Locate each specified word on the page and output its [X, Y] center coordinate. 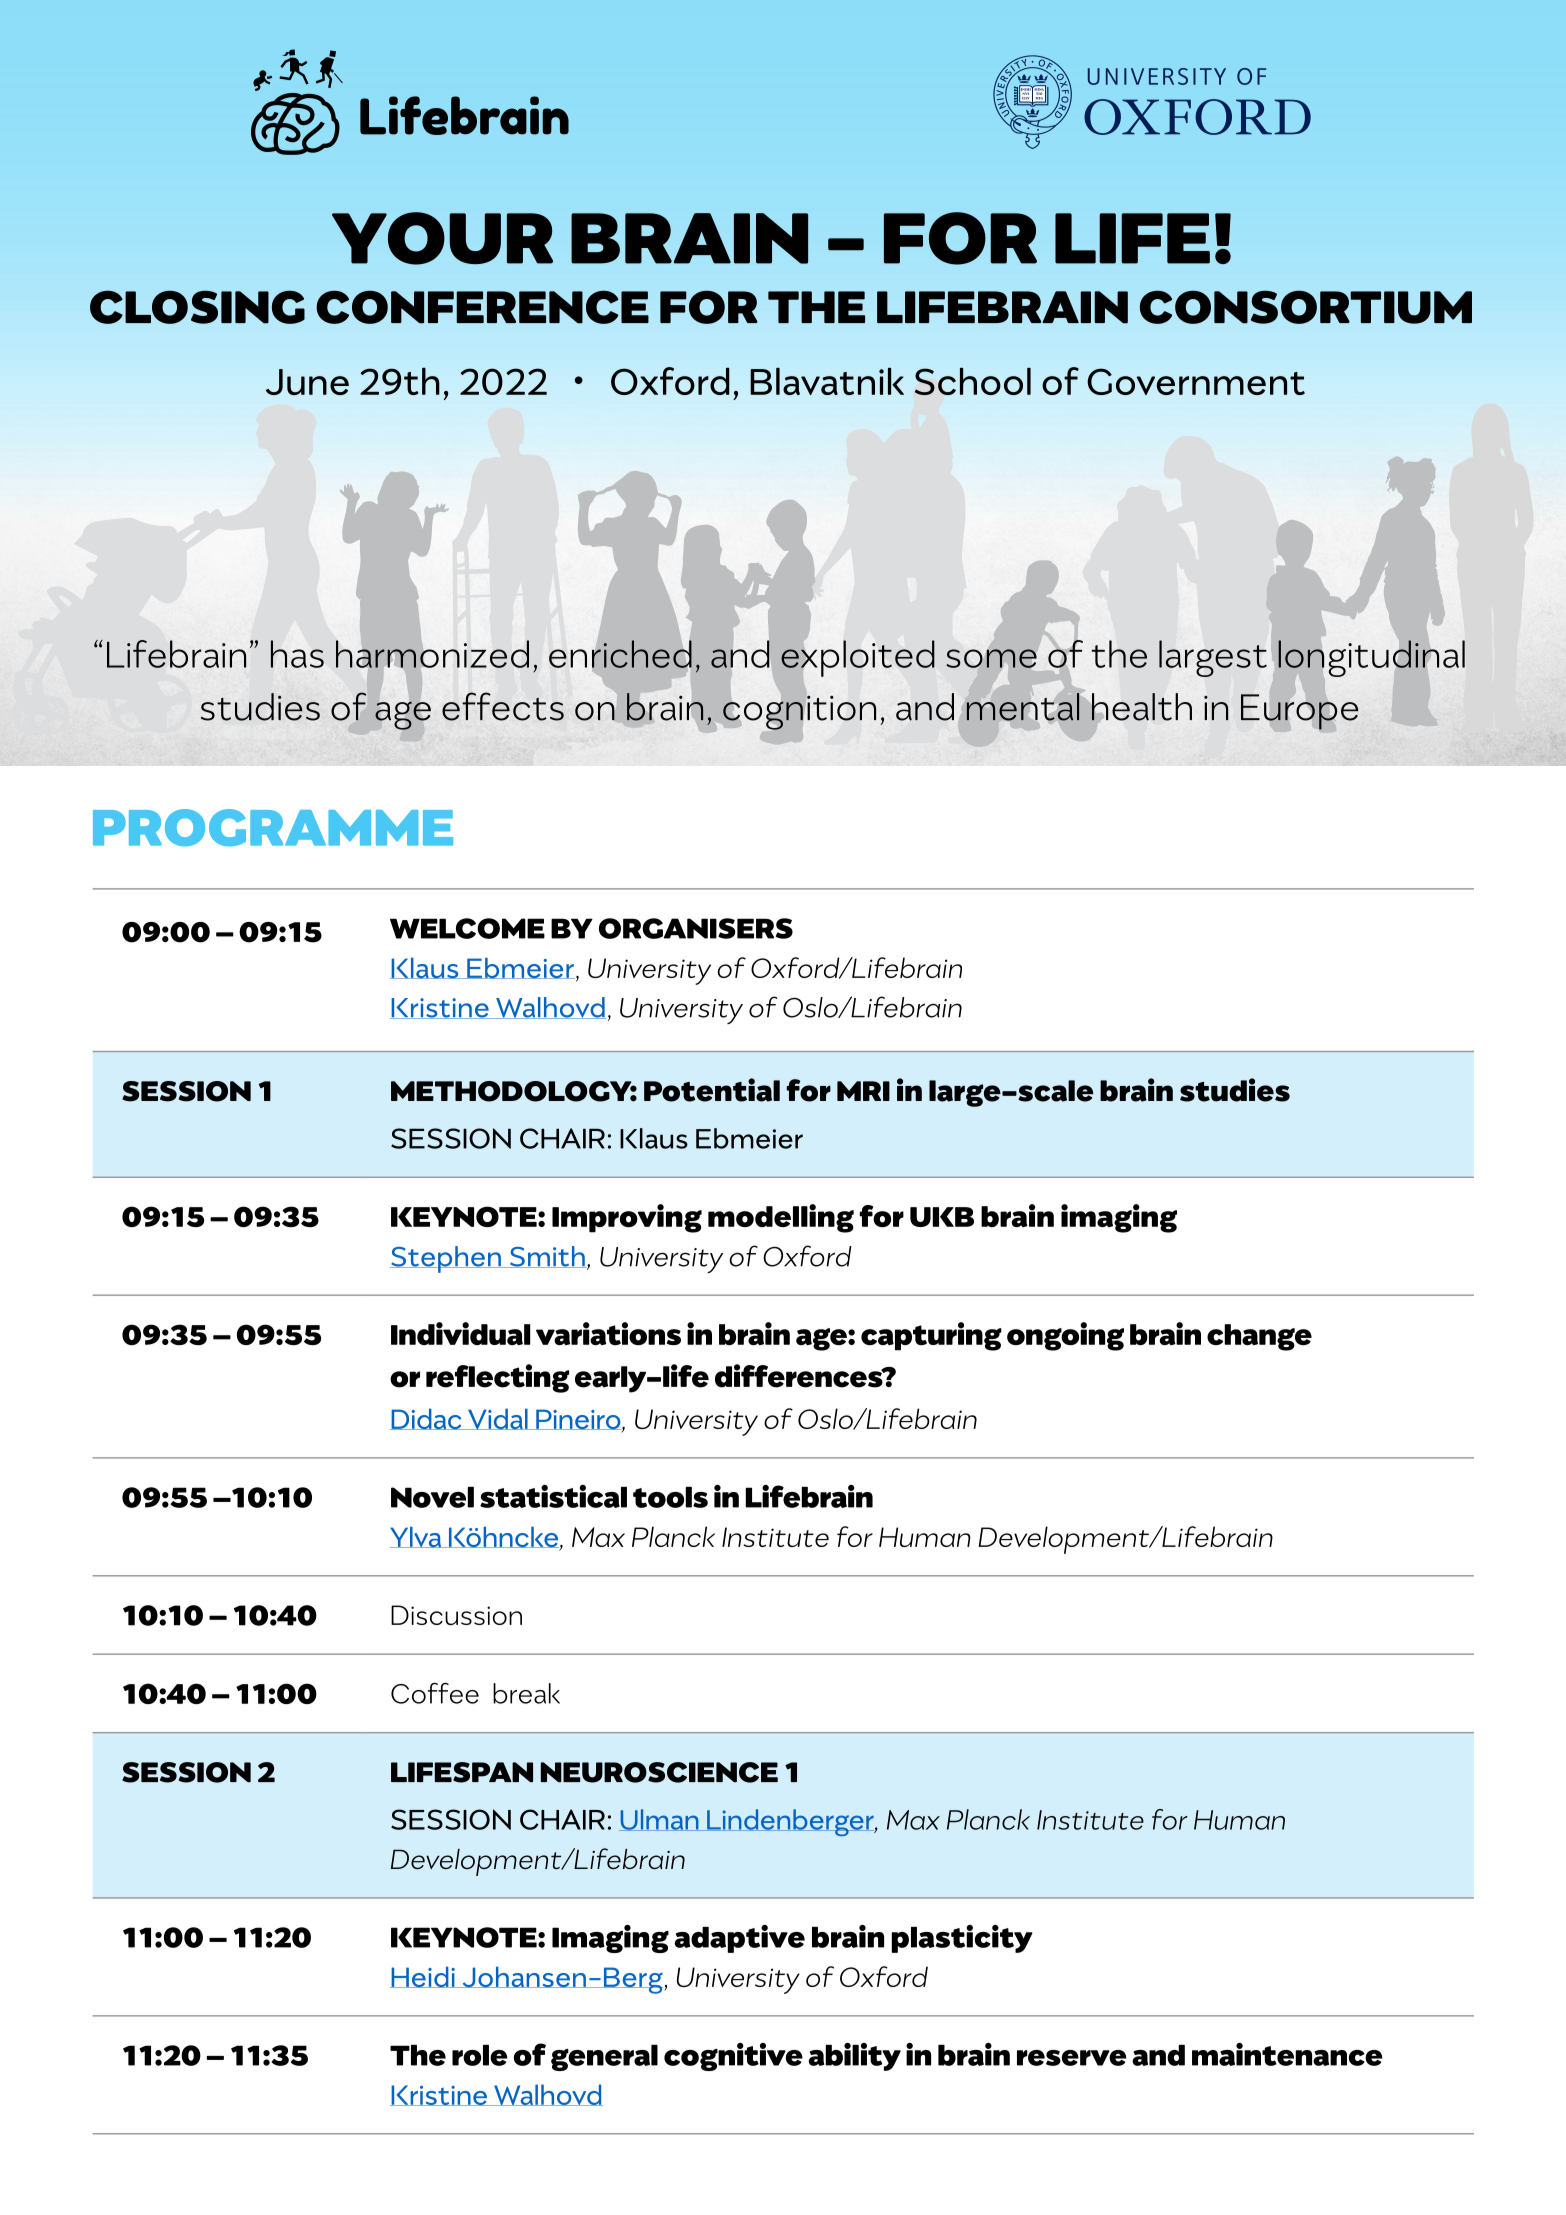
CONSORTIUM [1306, 307]
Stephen [446, 1259]
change [1259, 1337]
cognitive [733, 2057]
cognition [799, 713]
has [297, 654]
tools [670, 1497]
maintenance [1287, 2054]
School [973, 381]
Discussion [456, 1615]
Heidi [423, 1977]
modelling [781, 1218]
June [307, 382]
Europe [1299, 712]
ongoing [1065, 1336]
